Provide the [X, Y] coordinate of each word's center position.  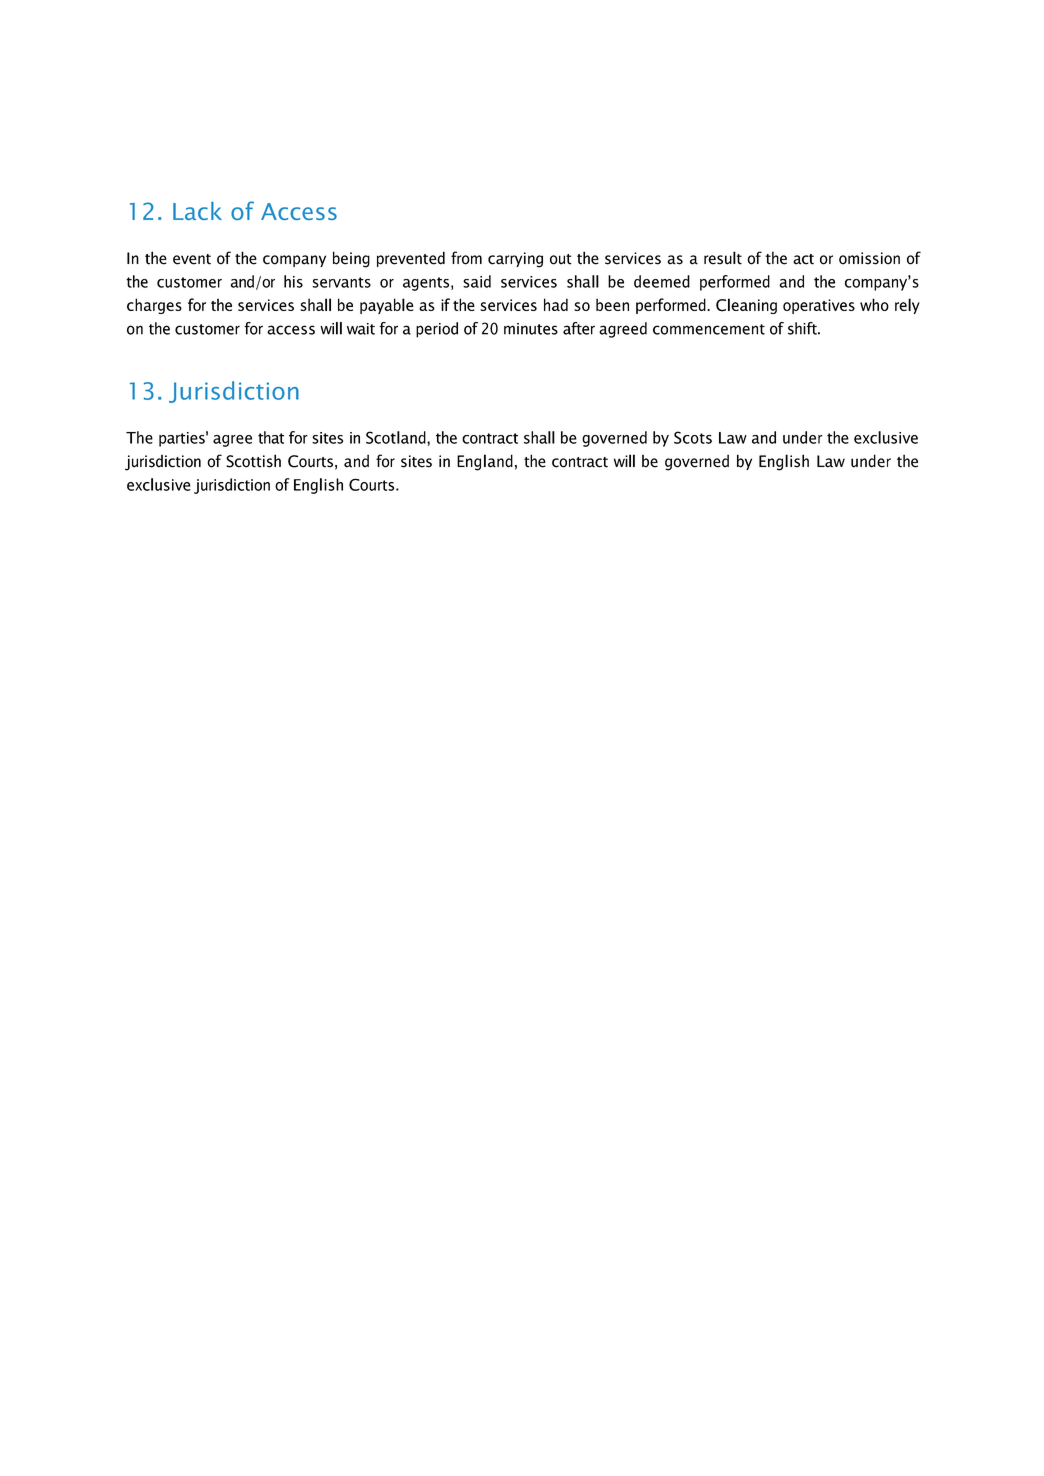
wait [361, 329]
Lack [197, 211]
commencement [709, 329]
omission [869, 258]
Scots [693, 437]
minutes [531, 329]
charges [154, 306]
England [485, 462]
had [556, 304]
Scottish [253, 461]
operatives [819, 306]
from [466, 258]
